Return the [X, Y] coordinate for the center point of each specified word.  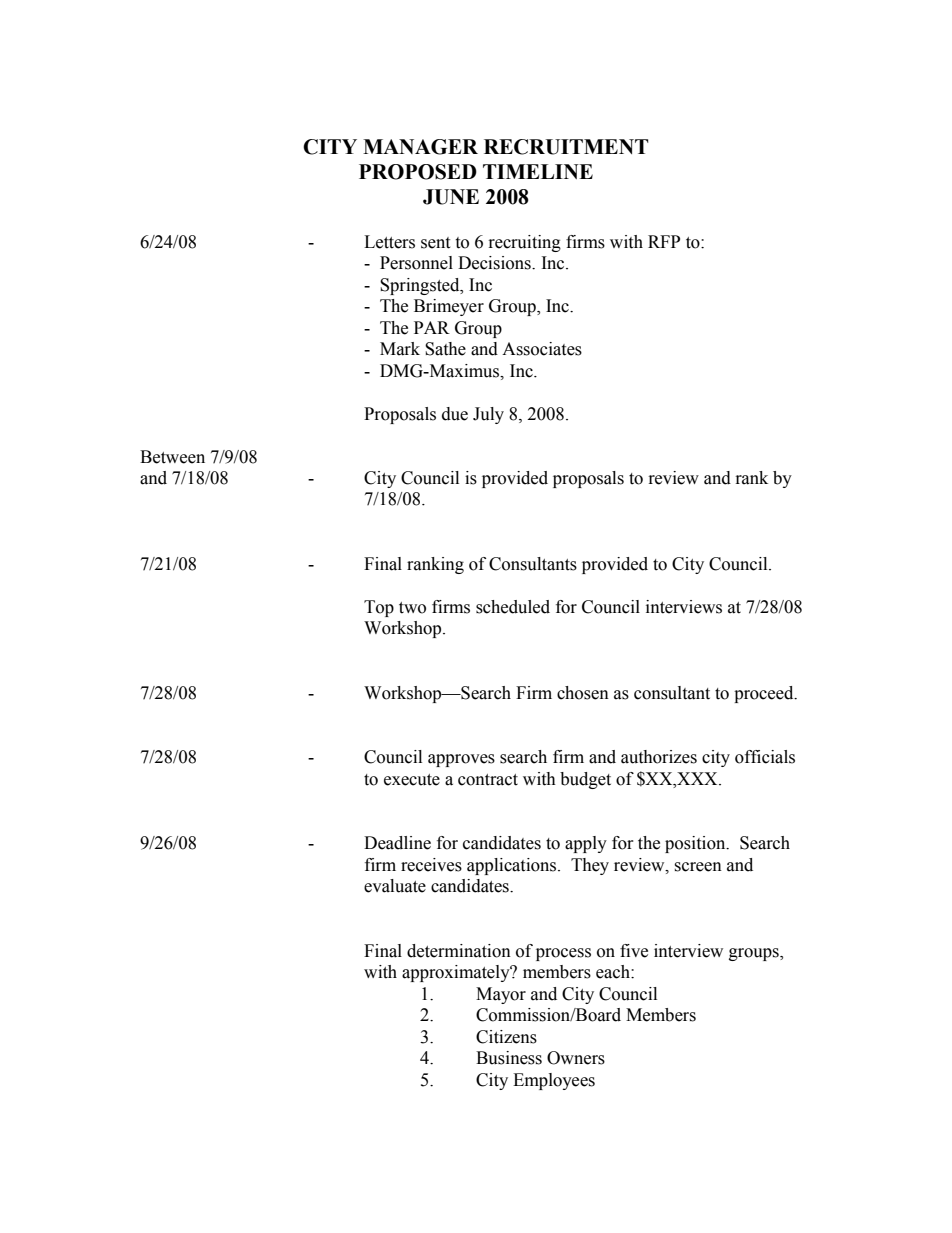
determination [459, 951]
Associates [542, 349]
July [488, 415]
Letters [389, 242]
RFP [664, 241]
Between [172, 457]
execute [412, 780]
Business [509, 1058]
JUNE [451, 197]
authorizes [659, 757]
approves [461, 760]
